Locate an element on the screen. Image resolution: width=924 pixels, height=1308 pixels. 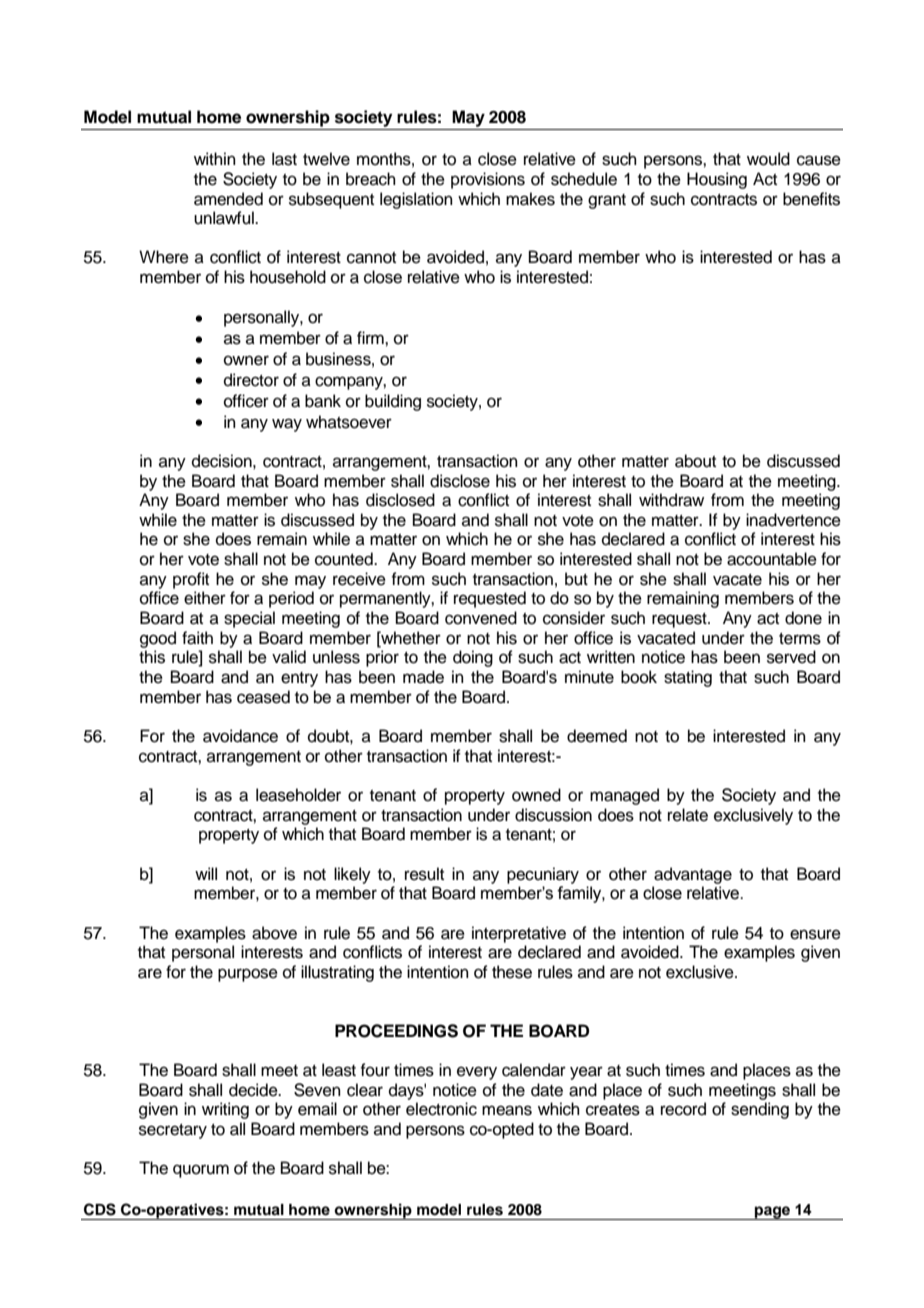
Housing is located at coordinates (717, 180).
